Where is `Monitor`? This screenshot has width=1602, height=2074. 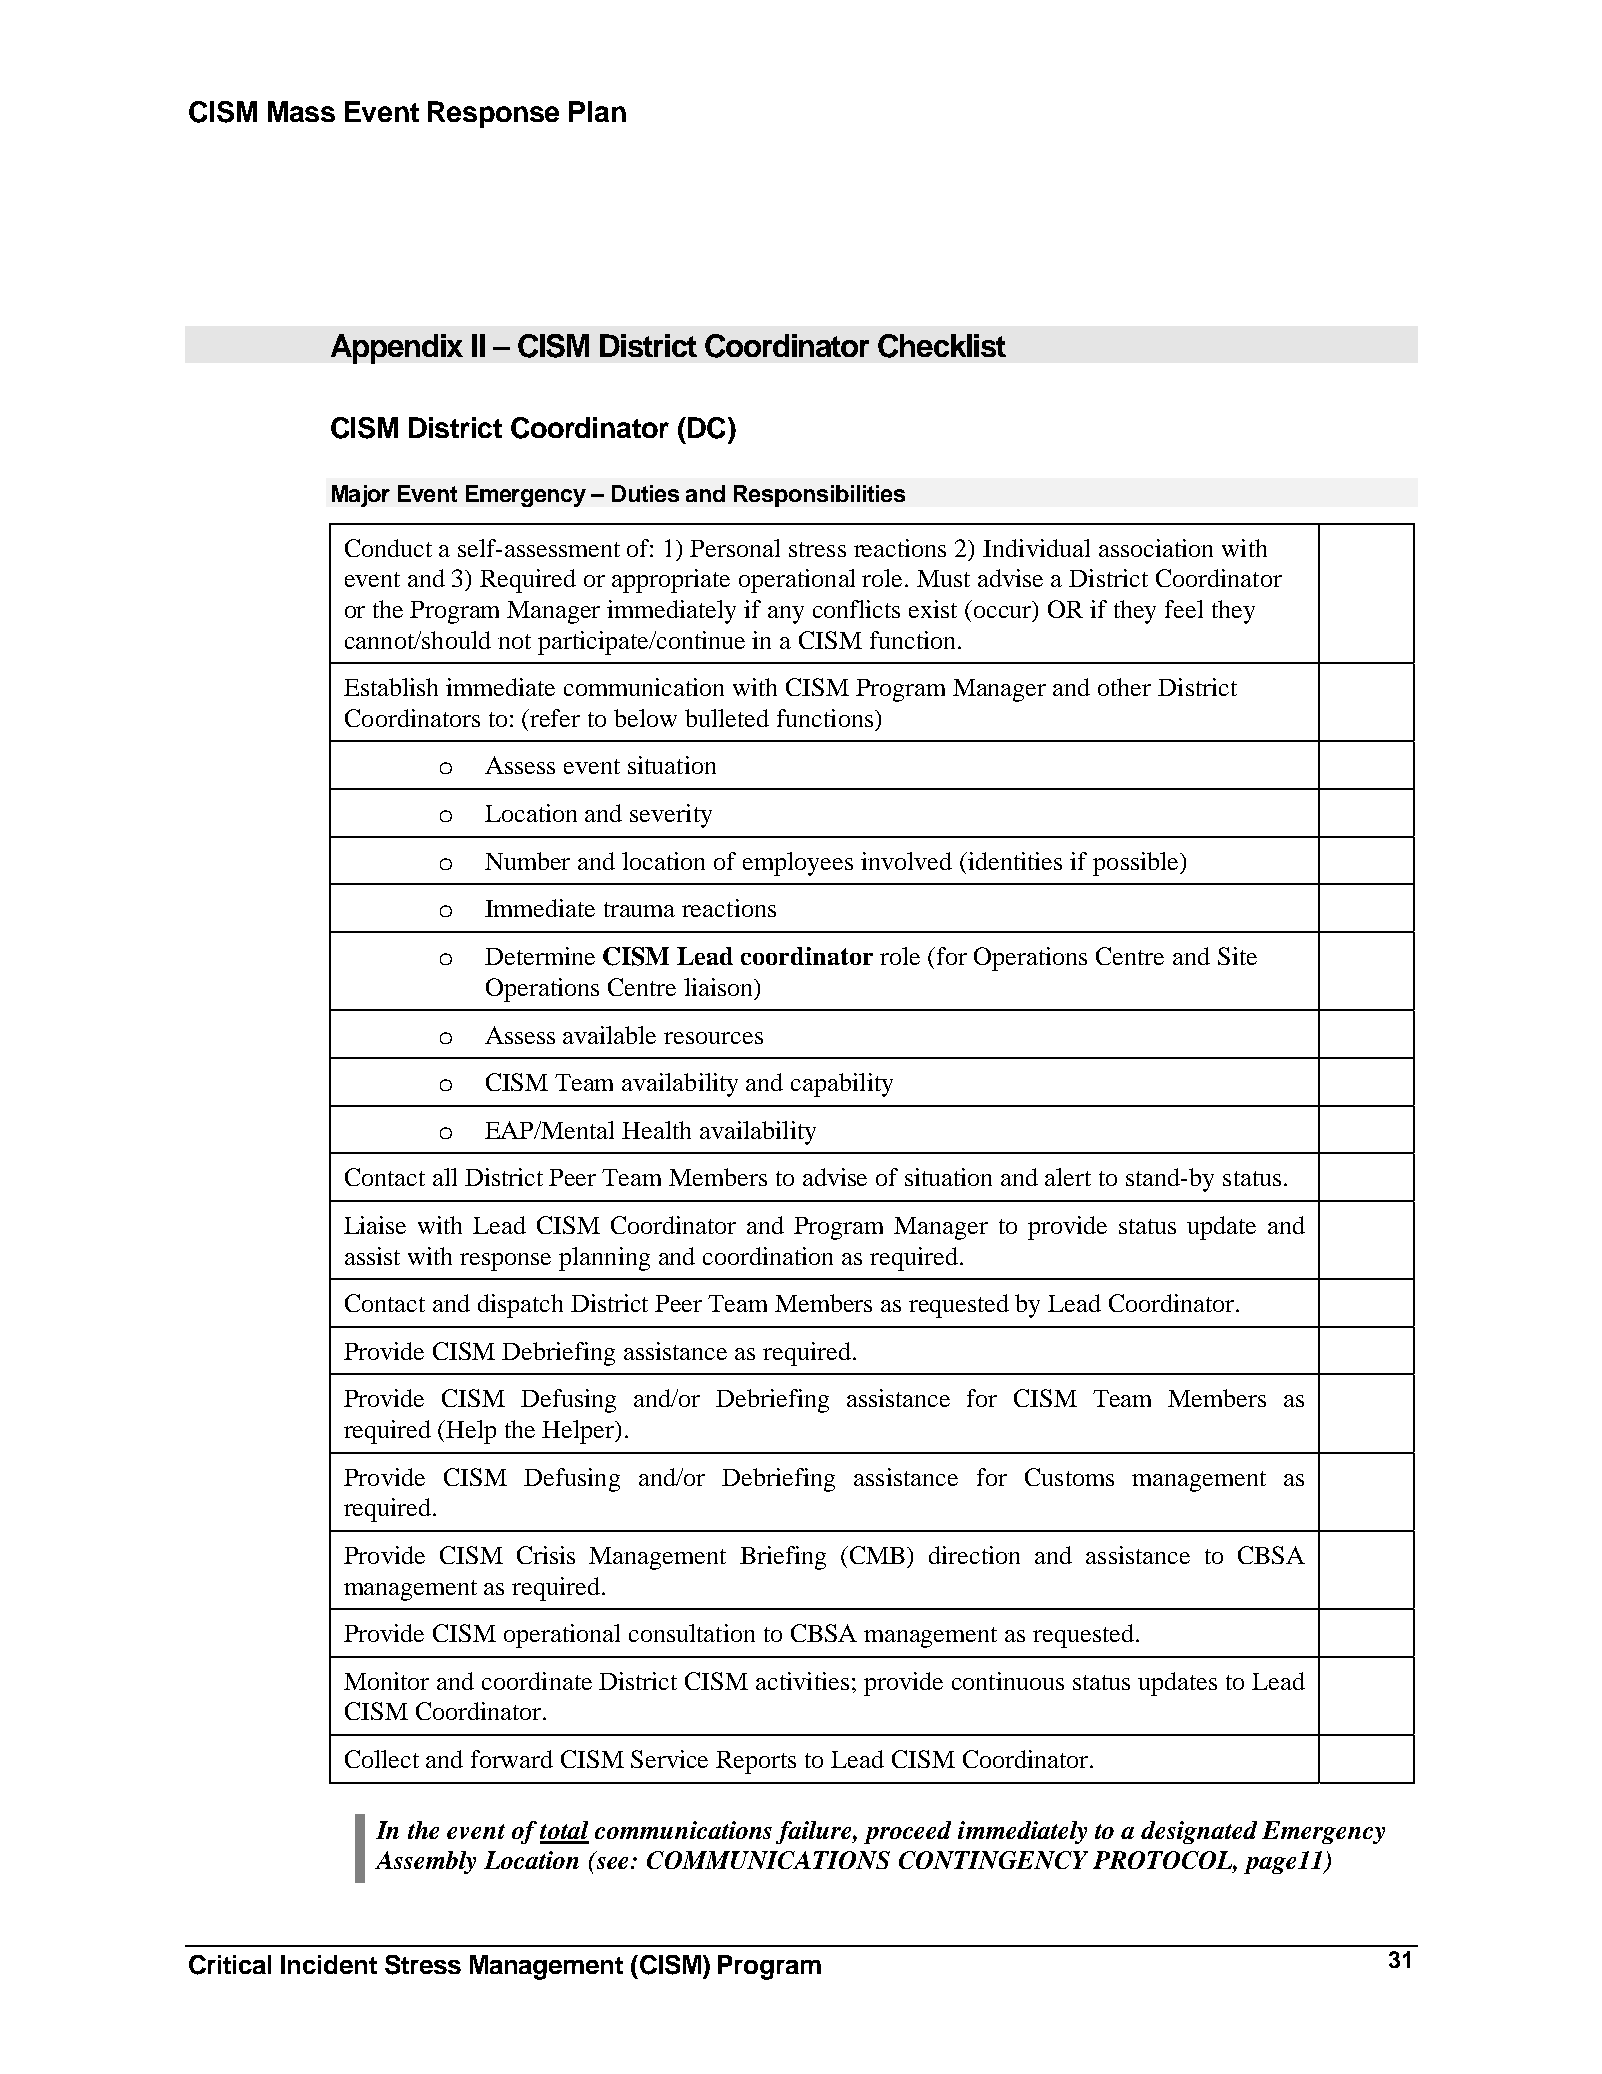
Monitor is located at coordinates (386, 1681).
